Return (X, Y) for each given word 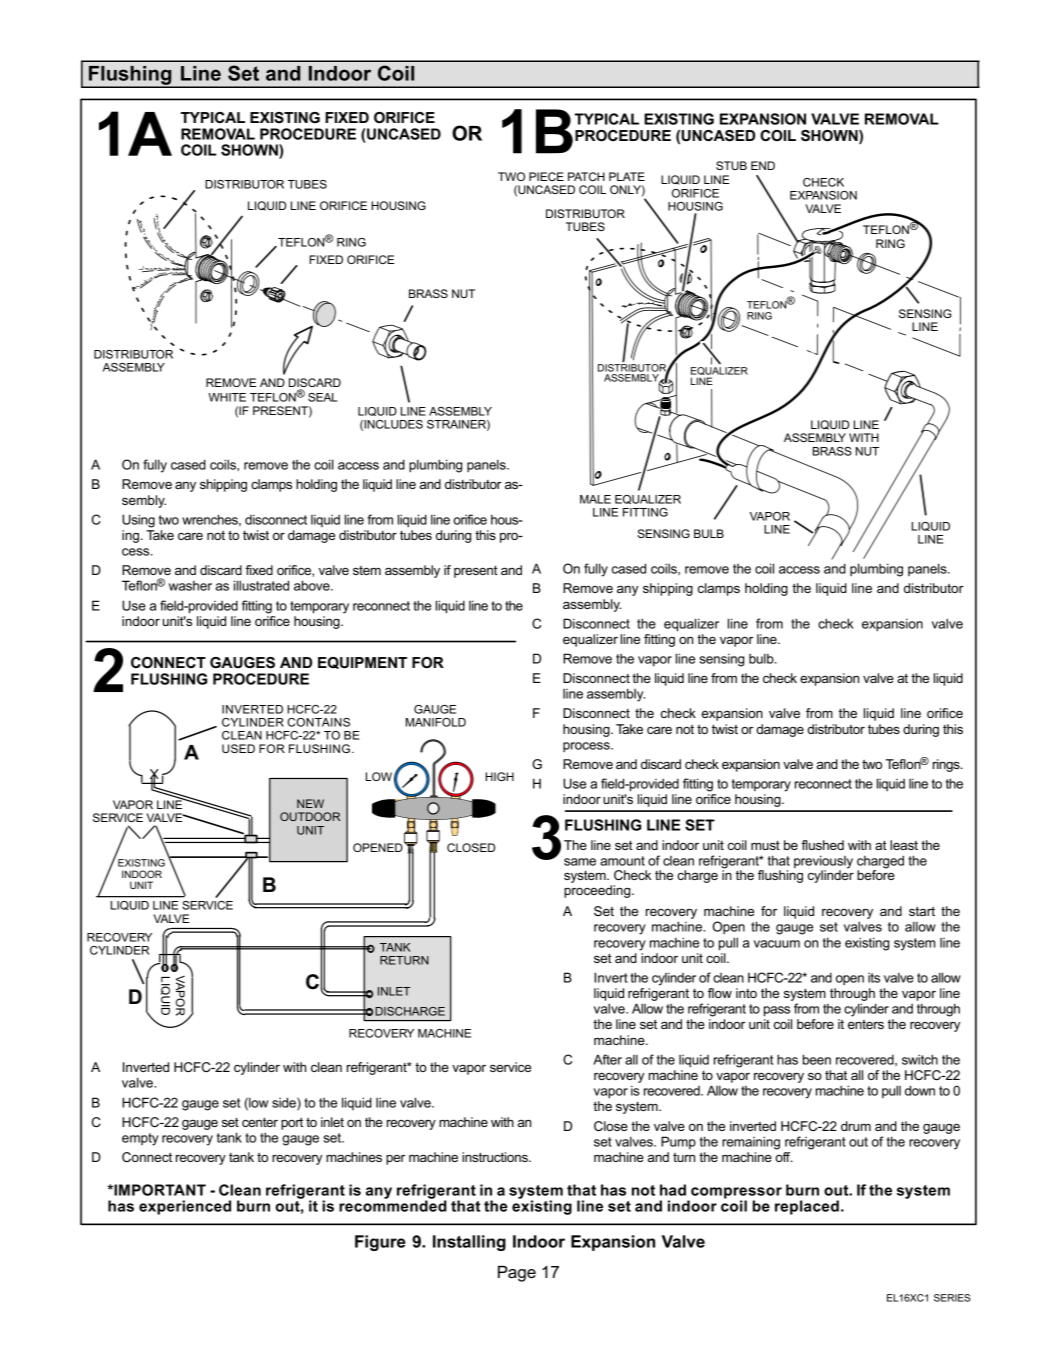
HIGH (499, 776)
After (607, 1059)
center (260, 1122)
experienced (185, 1207)
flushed (822, 845)
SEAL (322, 397)
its (874, 978)
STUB (731, 165)
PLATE (627, 176)
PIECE (546, 176)
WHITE (227, 397)
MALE (595, 499)
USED (238, 748)
